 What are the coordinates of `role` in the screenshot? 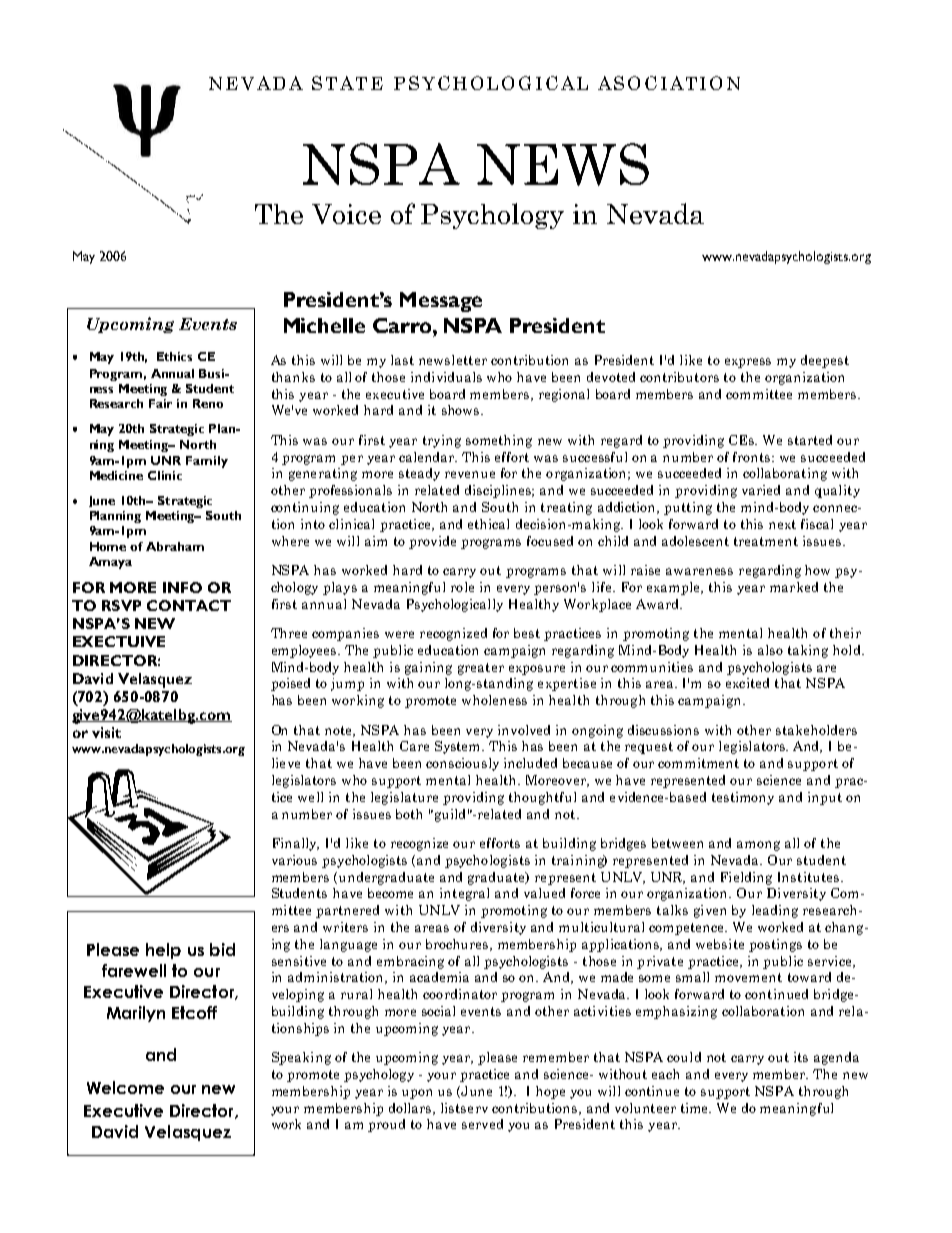 It's located at (462, 587).
